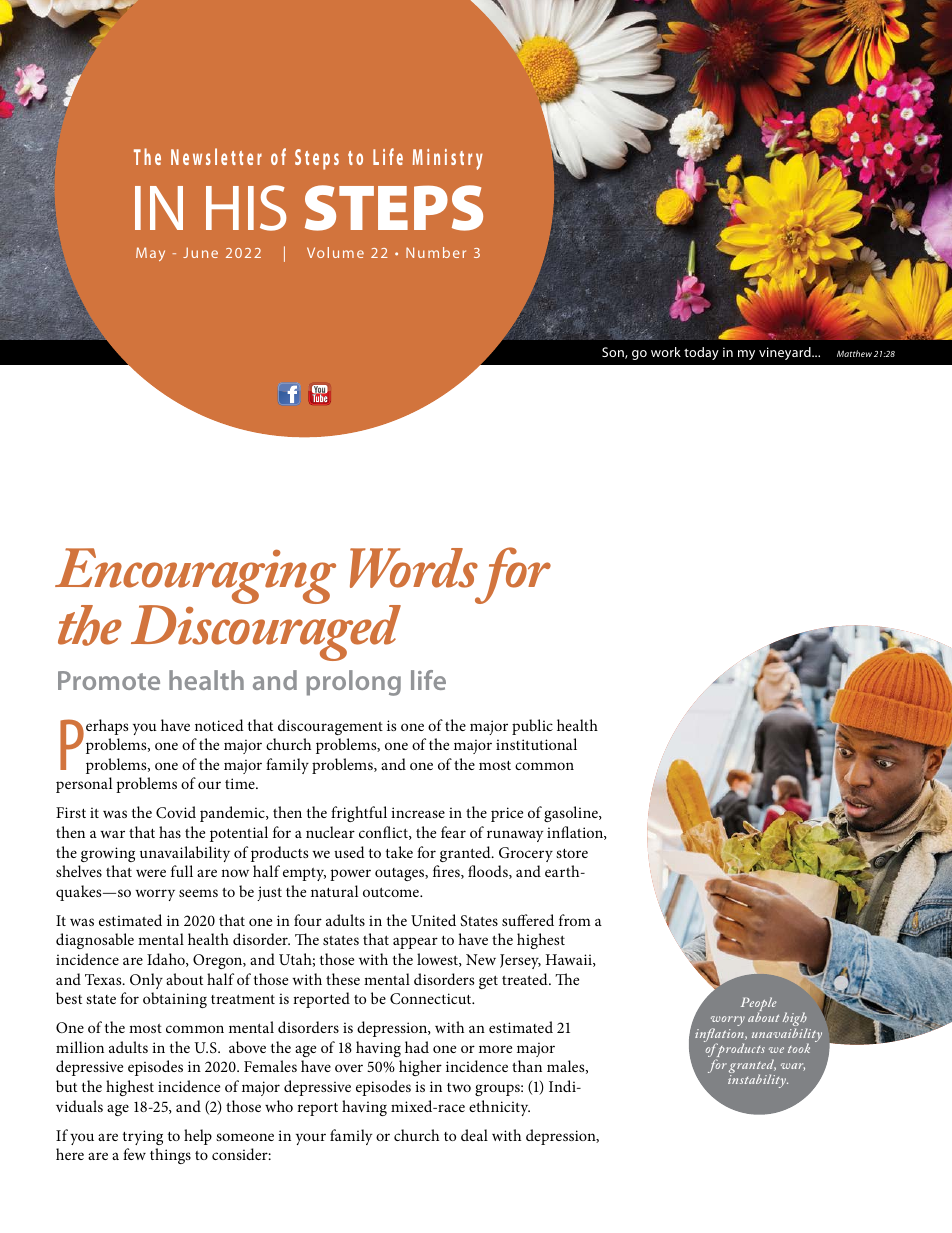 The image size is (952, 1233). I want to click on prolong, so click(353, 683).
